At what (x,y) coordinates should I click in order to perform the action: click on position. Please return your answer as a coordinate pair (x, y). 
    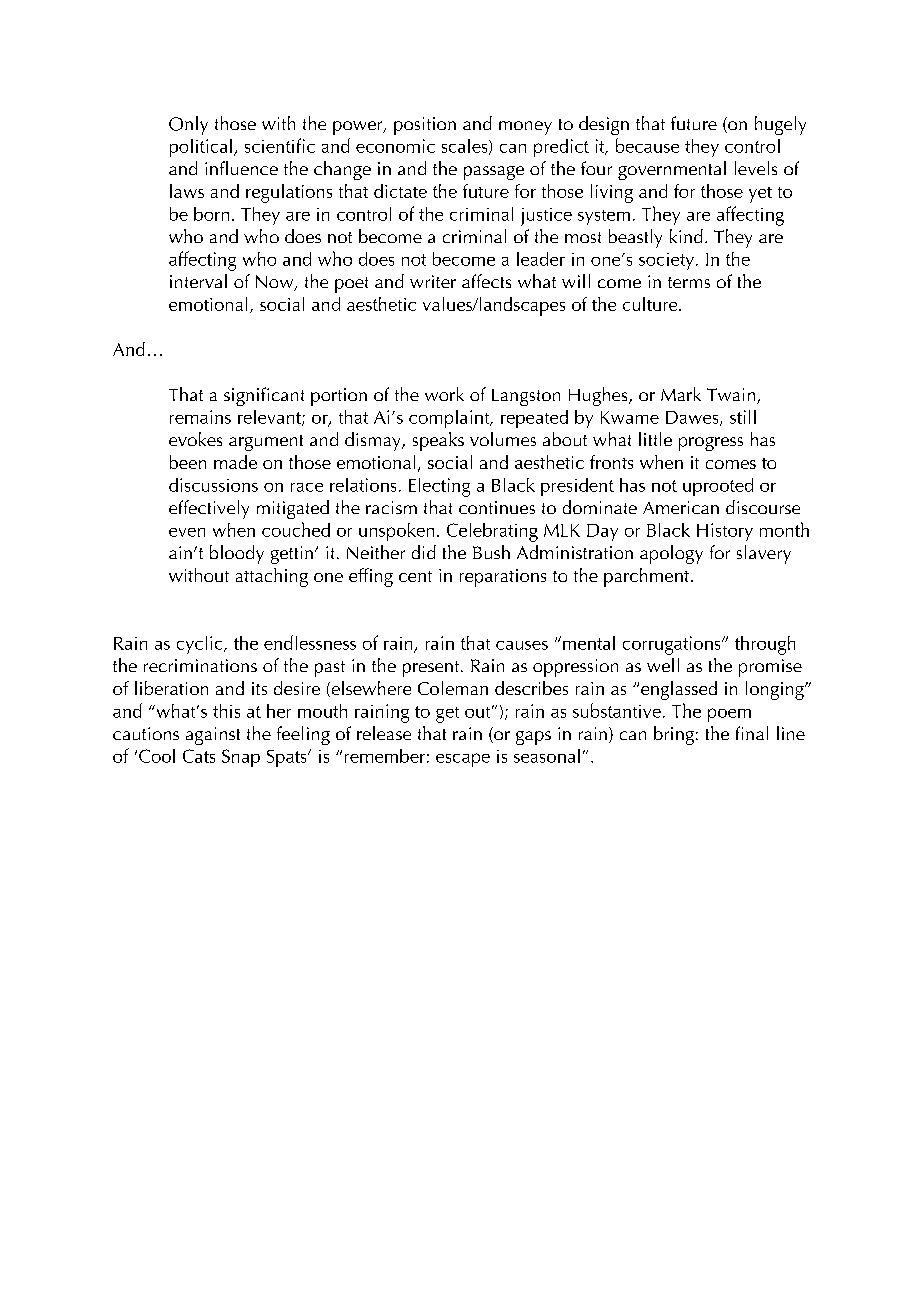
    Looking at the image, I should click on (425, 126).
